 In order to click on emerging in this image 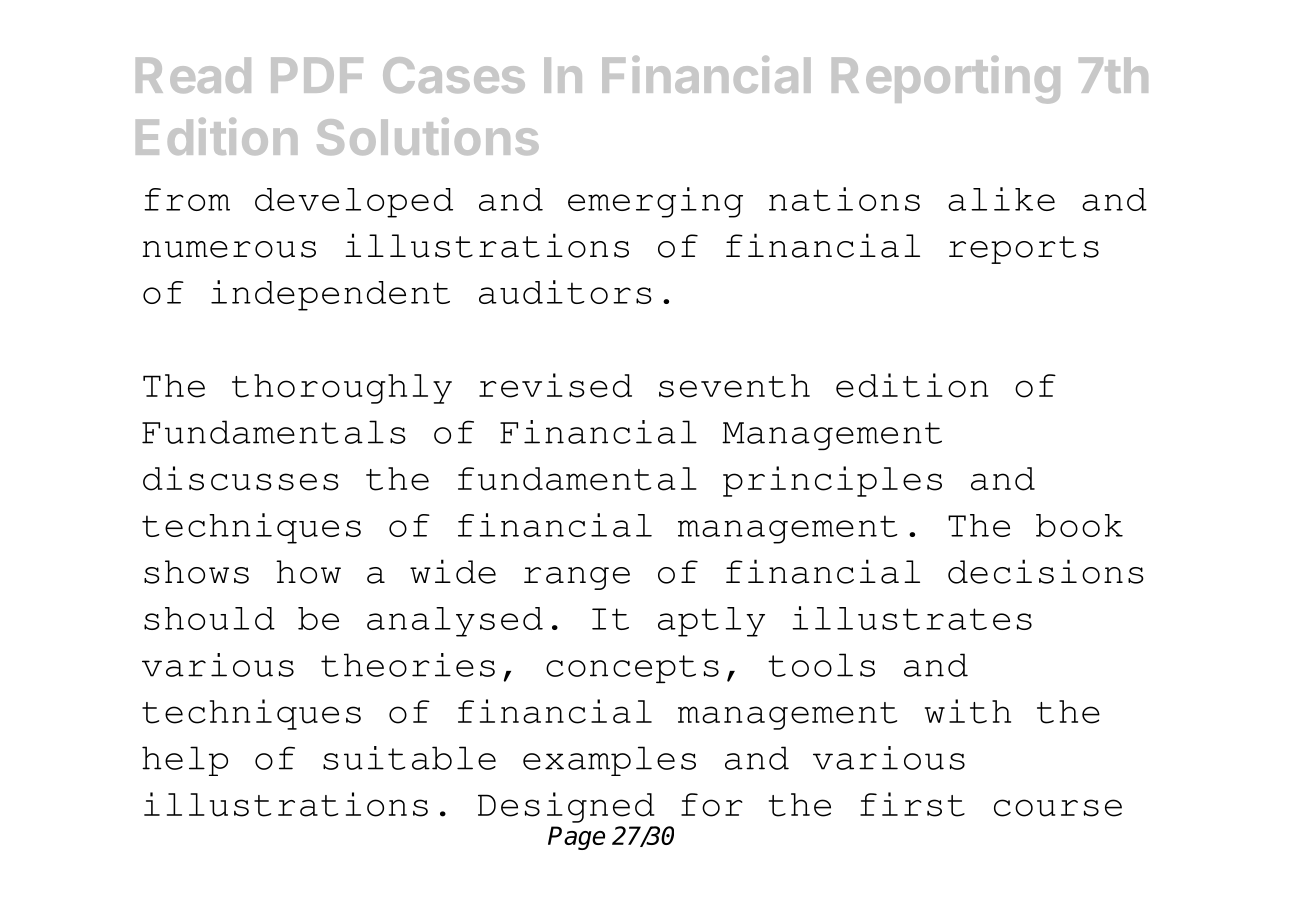, I will do `click(655, 202)`.
